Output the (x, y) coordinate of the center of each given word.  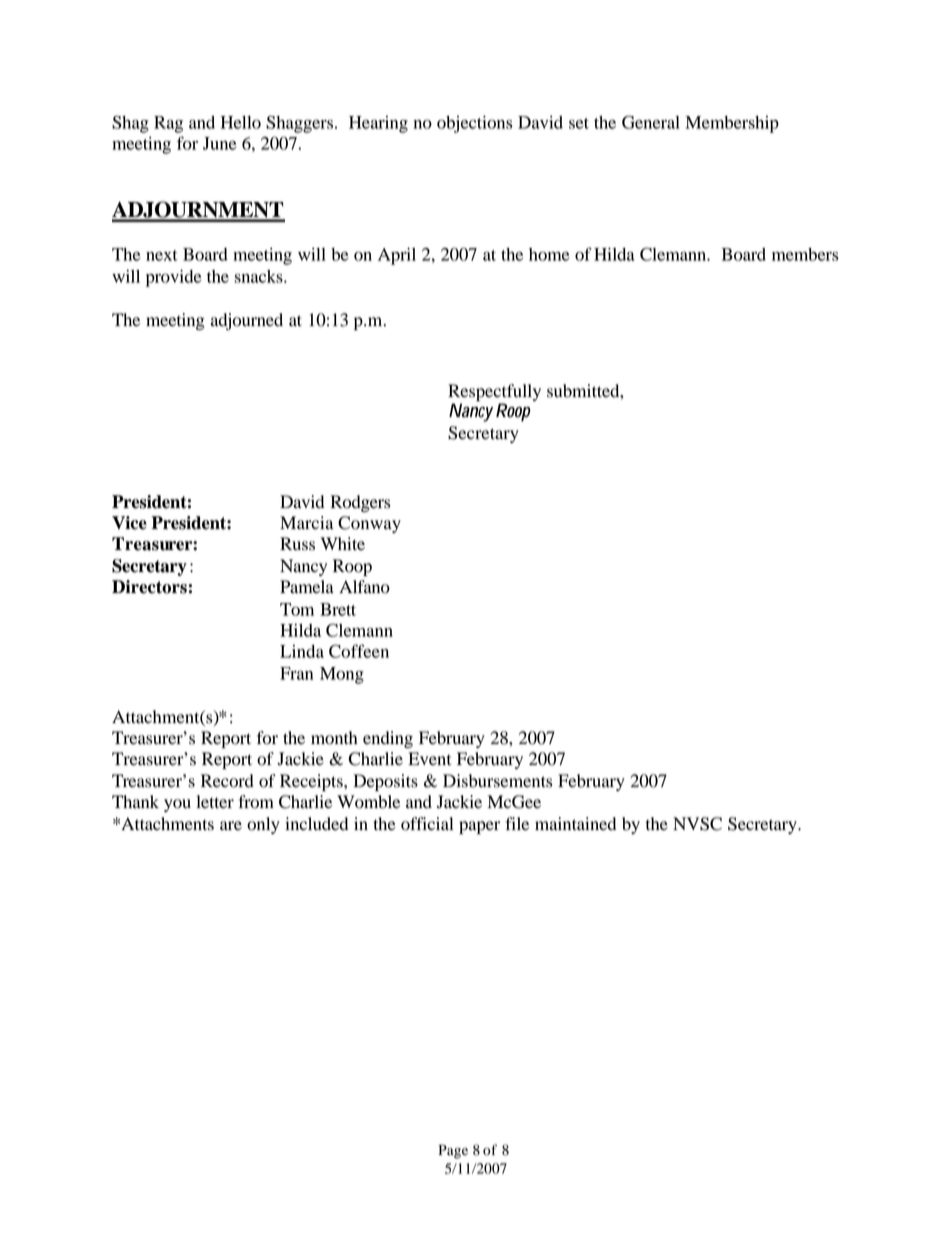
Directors (149, 587)
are (231, 826)
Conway (369, 524)
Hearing (378, 124)
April (397, 256)
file (517, 824)
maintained (575, 824)
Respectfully (494, 394)
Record (227, 781)
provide (173, 278)
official (427, 824)
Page (453, 1152)
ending (388, 739)
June (219, 143)
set (579, 123)
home (549, 254)
